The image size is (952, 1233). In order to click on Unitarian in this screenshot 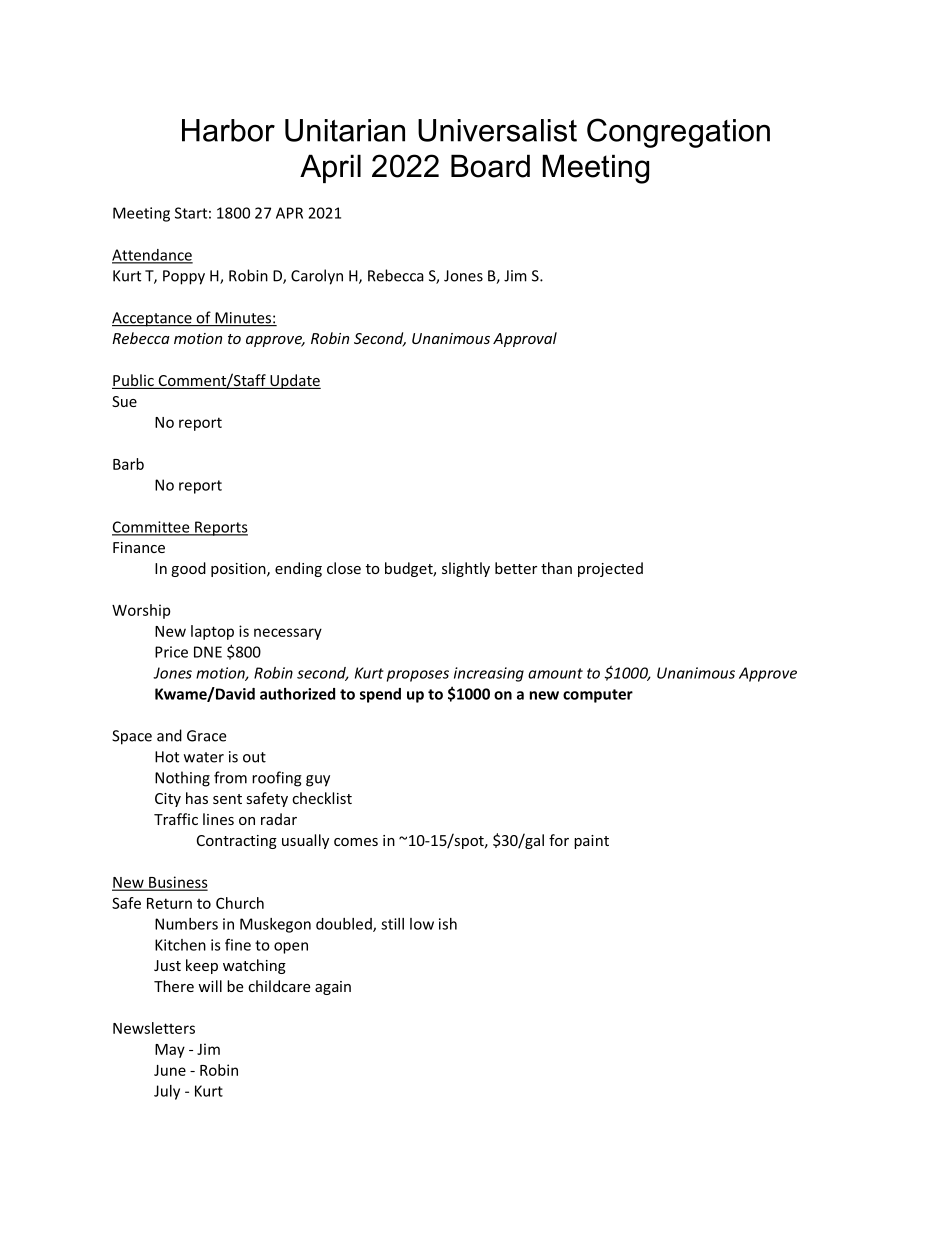, I will do `click(345, 130)`.
